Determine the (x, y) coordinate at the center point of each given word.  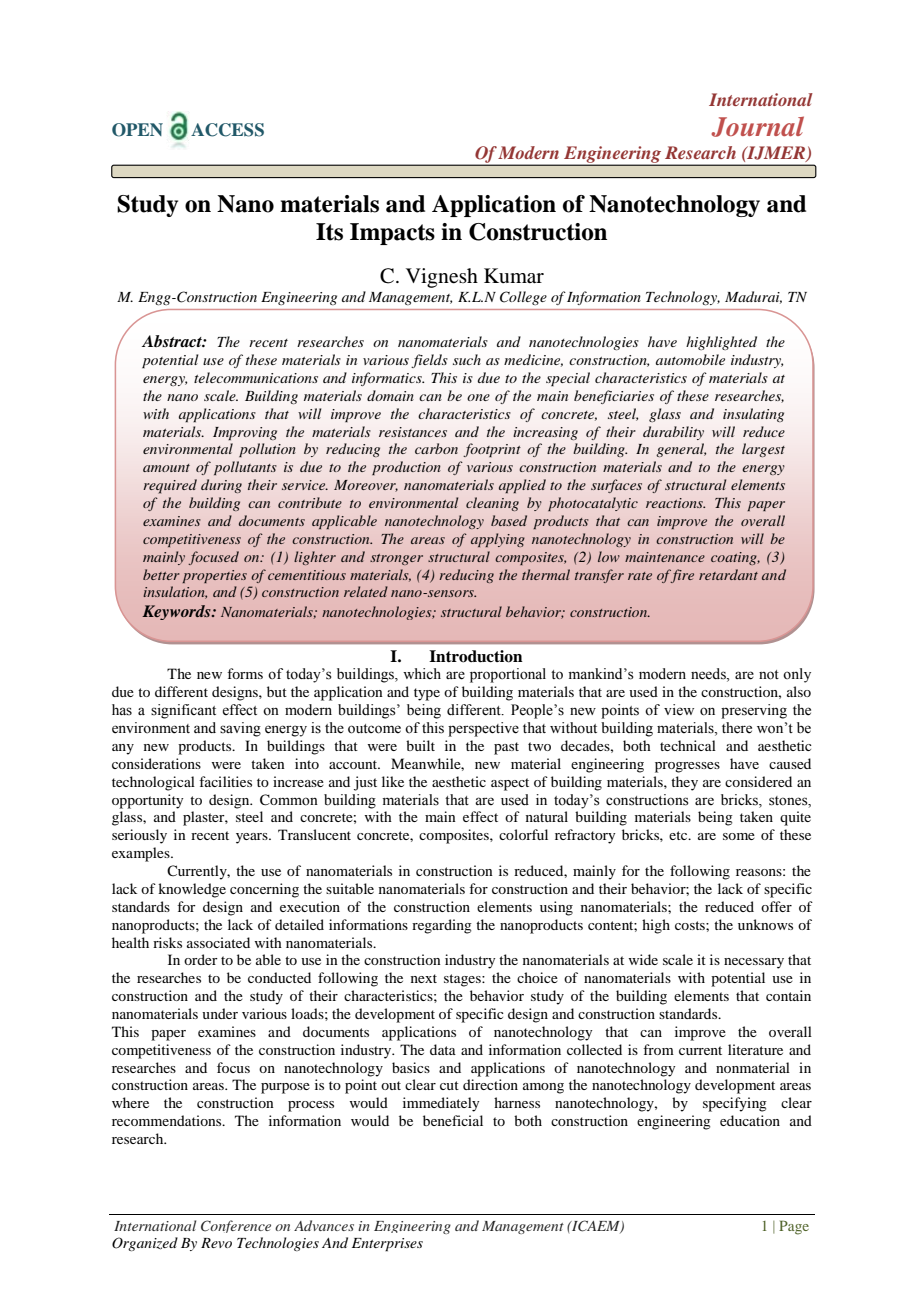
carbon (436, 448)
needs (709, 675)
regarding (442, 926)
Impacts (392, 234)
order (201, 959)
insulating (753, 415)
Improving (245, 434)
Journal (757, 126)
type (427, 694)
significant (183, 711)
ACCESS (227, 130)
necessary (754, 963)
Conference (236, 1226)
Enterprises (387, 1245)
